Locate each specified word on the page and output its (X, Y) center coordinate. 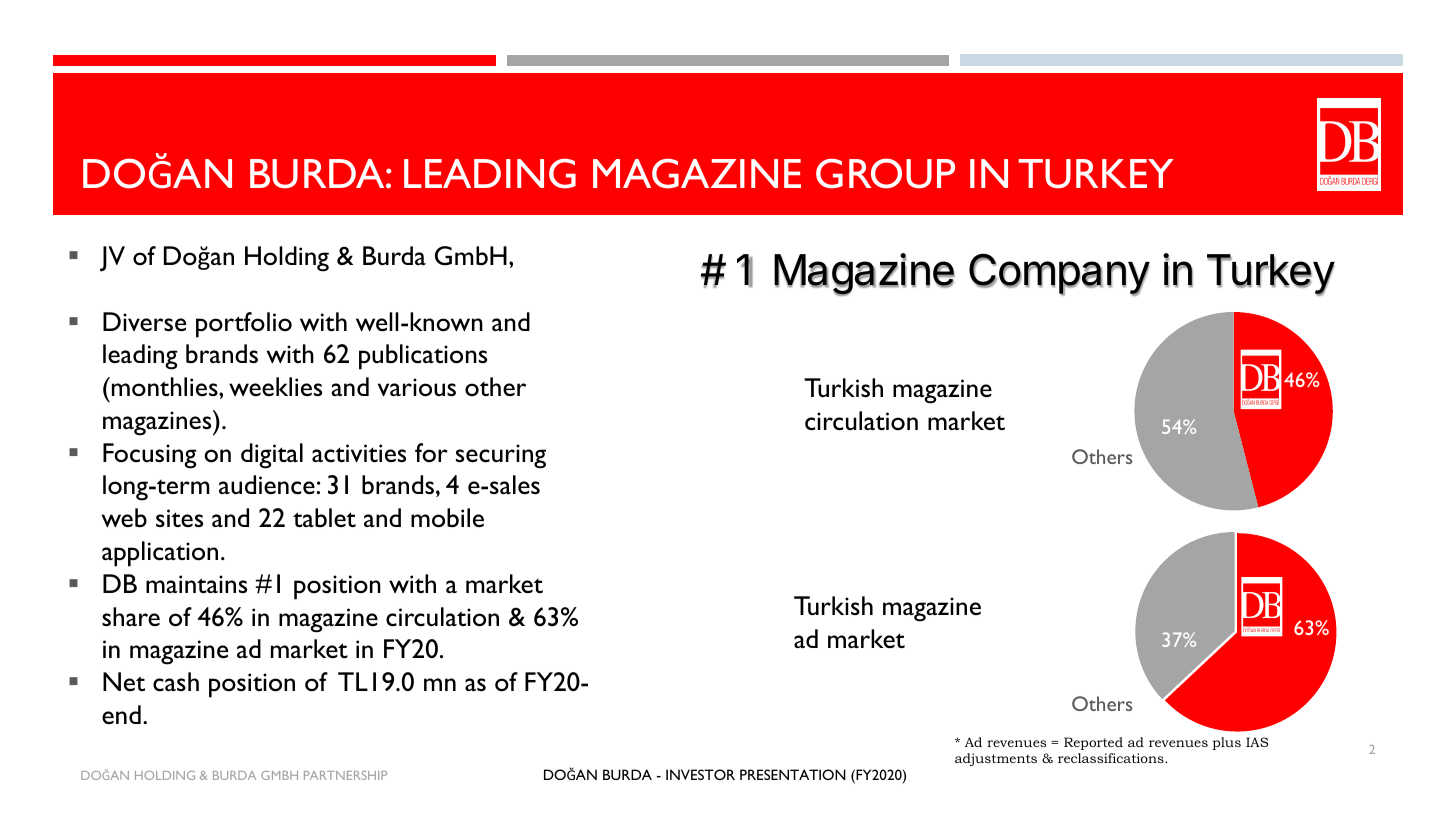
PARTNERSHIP (345, 775)
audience (268, 485)
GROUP (885, 173)
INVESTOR (700, 774)
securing (501, 456)
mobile (447, 518)
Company (1059, 274)
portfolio (244, 325)
